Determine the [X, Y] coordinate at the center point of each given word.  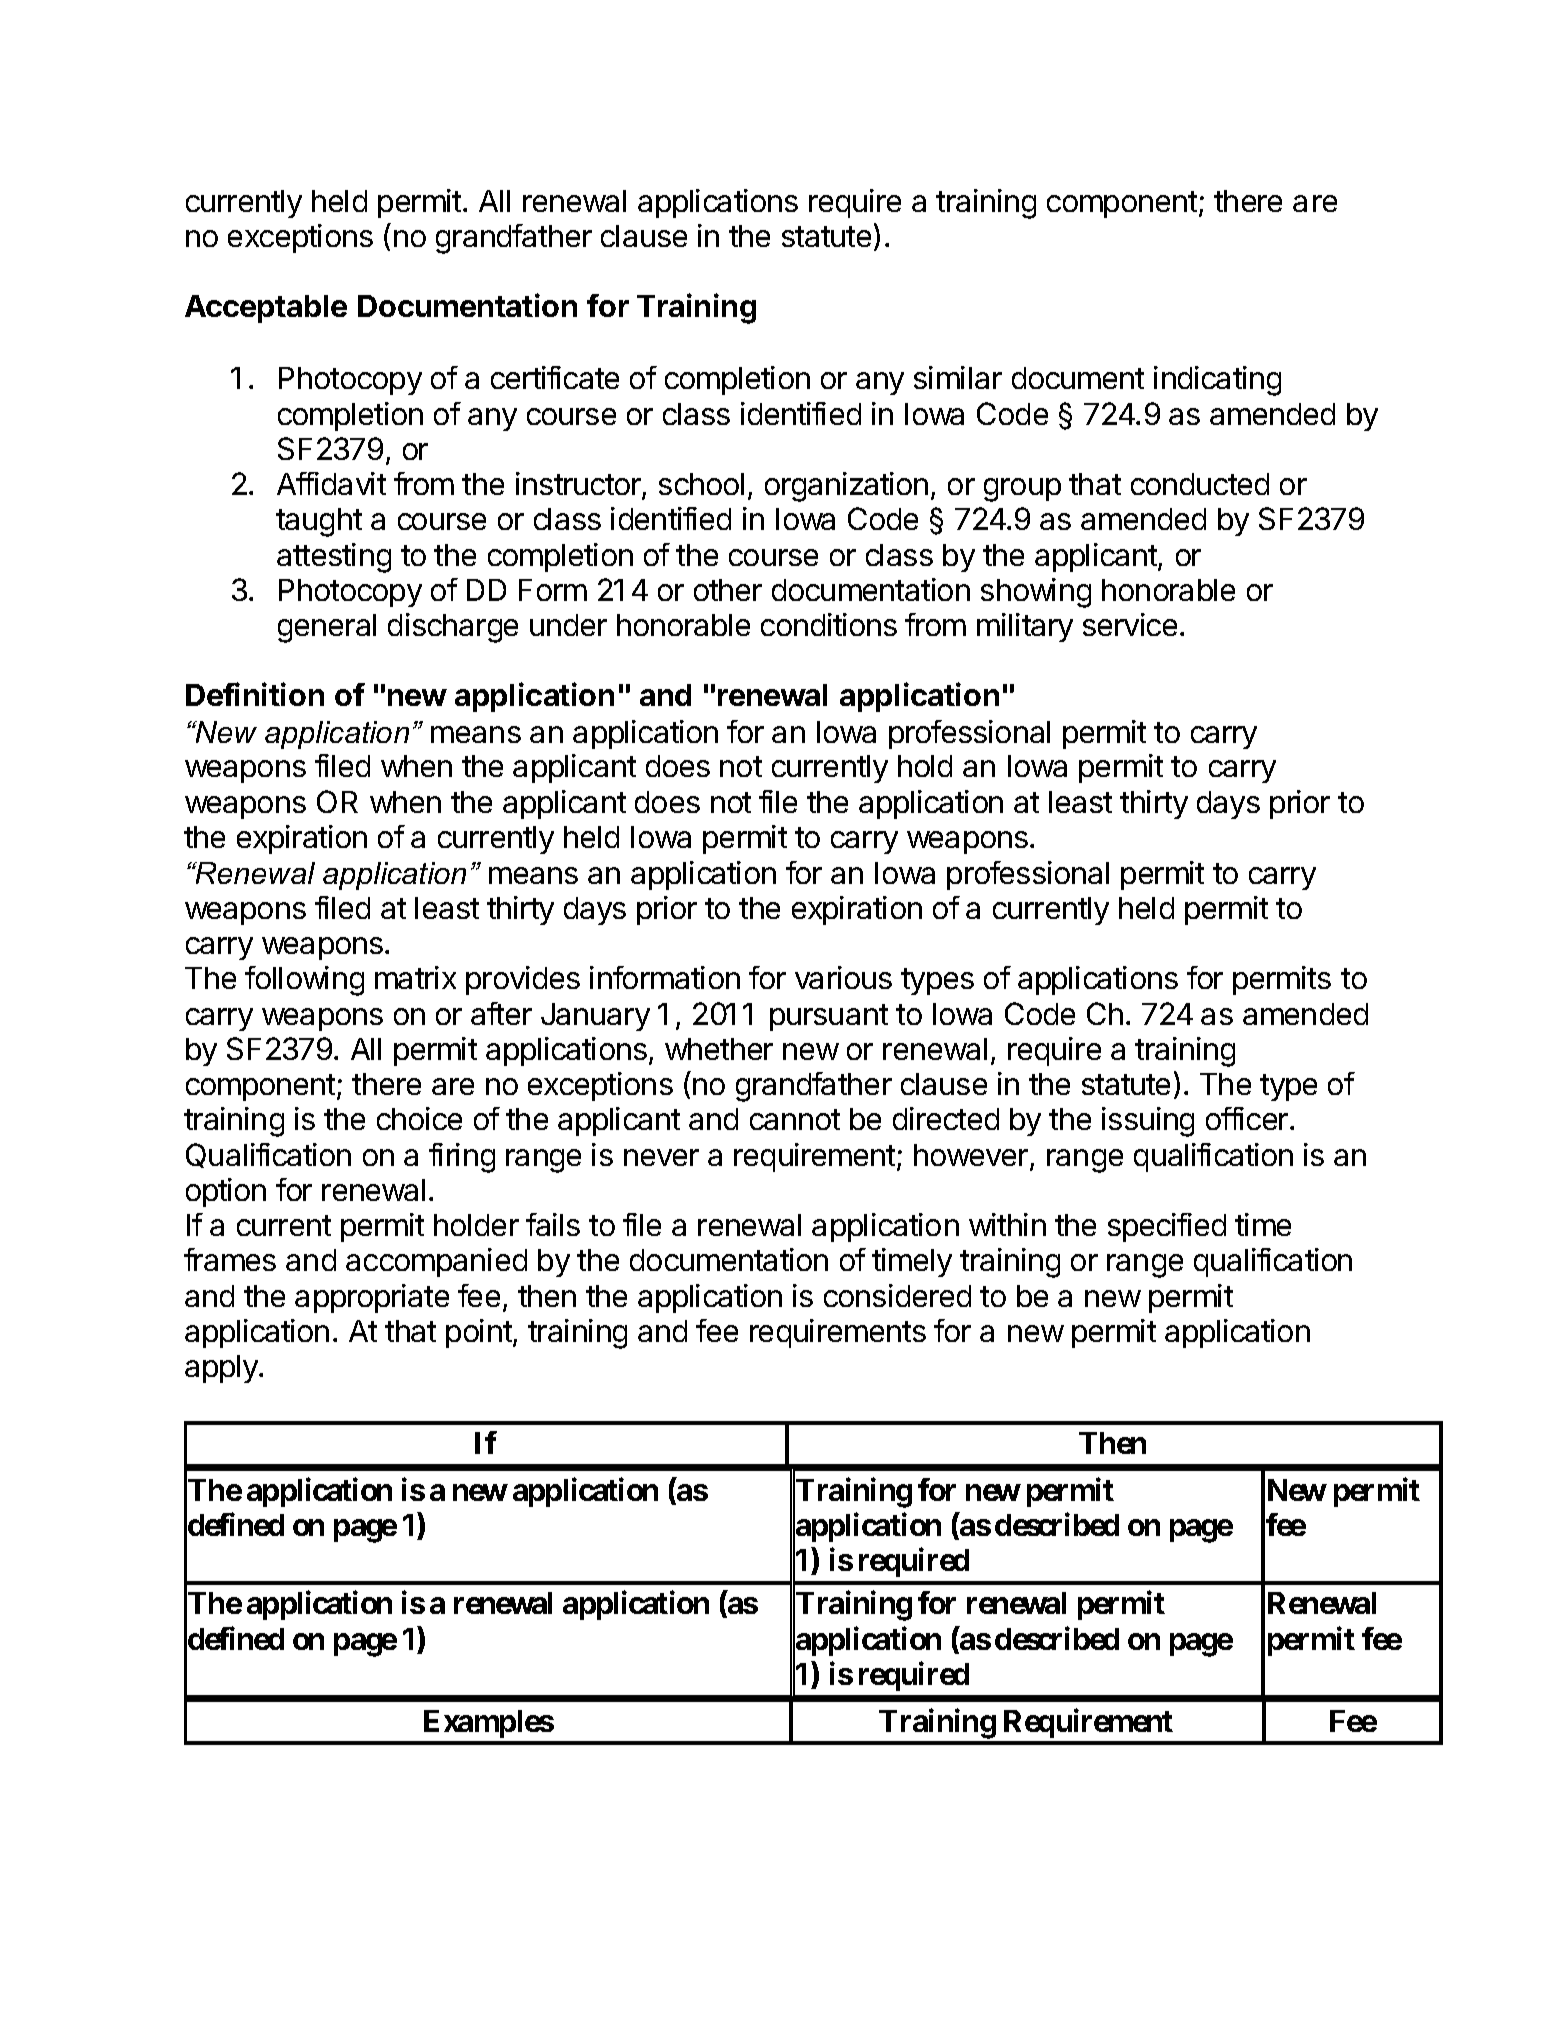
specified [1167, 1227]
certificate [555, 377]
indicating [1217, 381]
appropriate [372, 1298]
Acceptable [266, 309]
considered [897, 1295]
